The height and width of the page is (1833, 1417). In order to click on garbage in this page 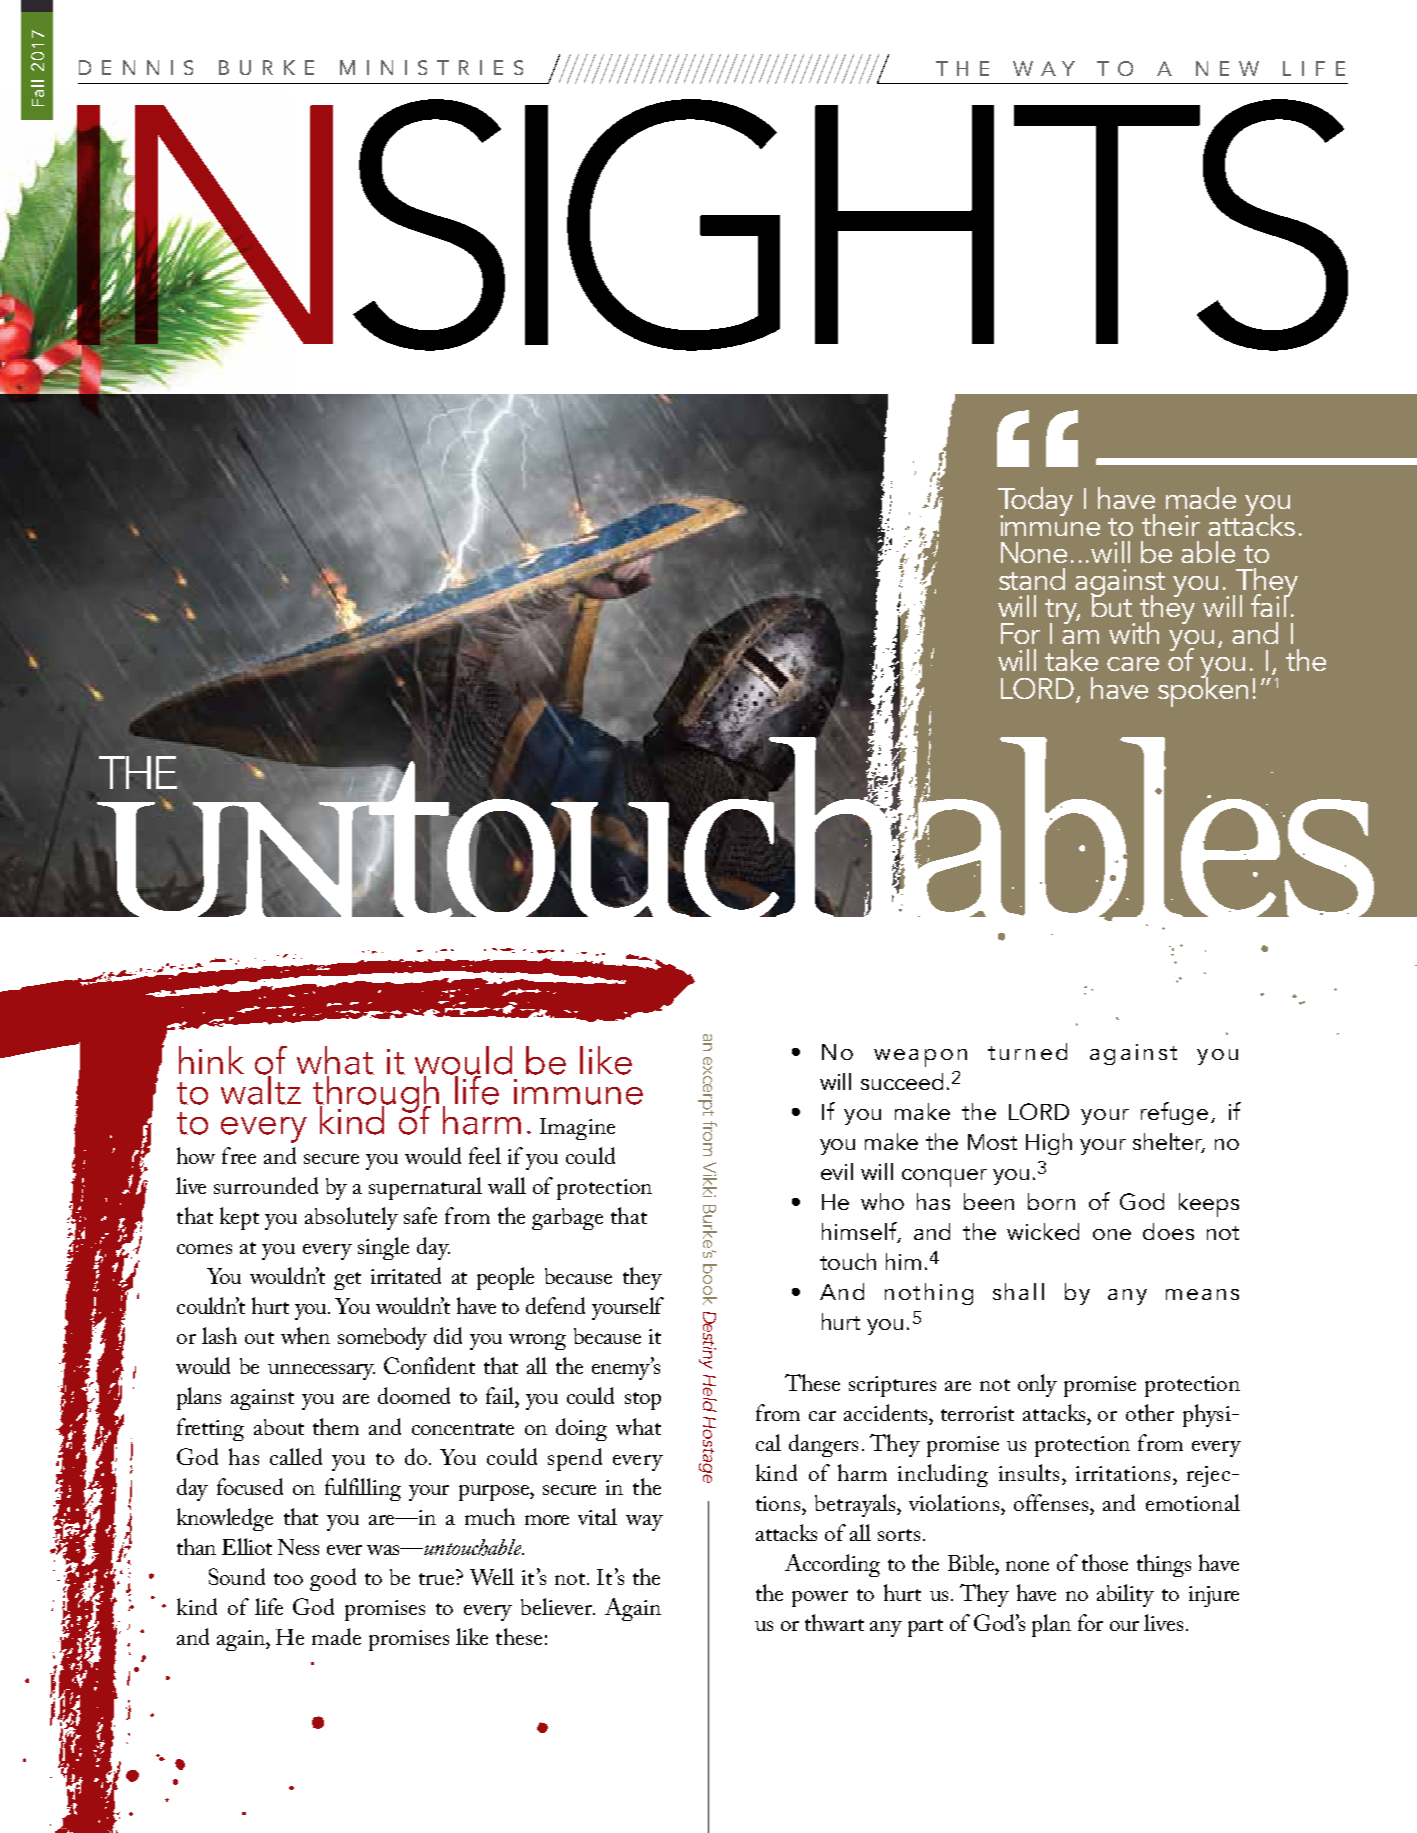, I will do `click(567, 1219)`.
